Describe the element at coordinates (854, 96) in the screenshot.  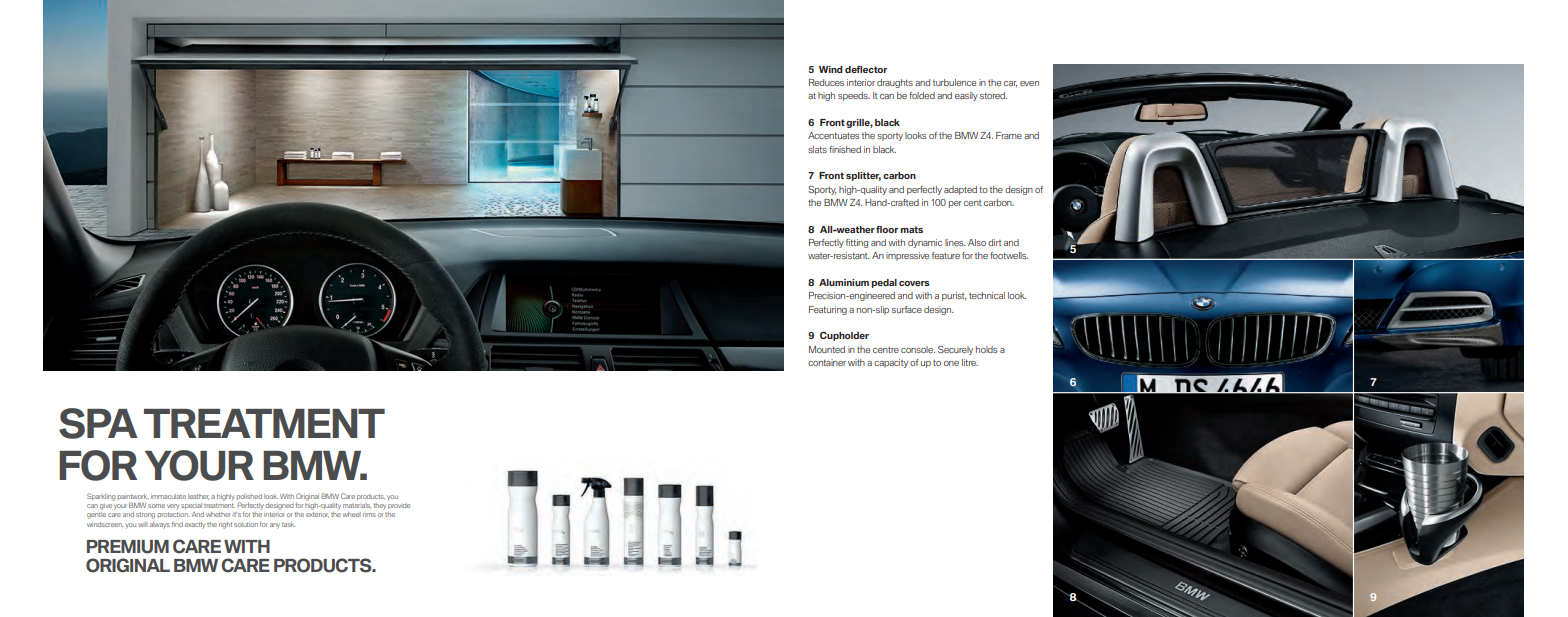
I see `speeds` at that location.
